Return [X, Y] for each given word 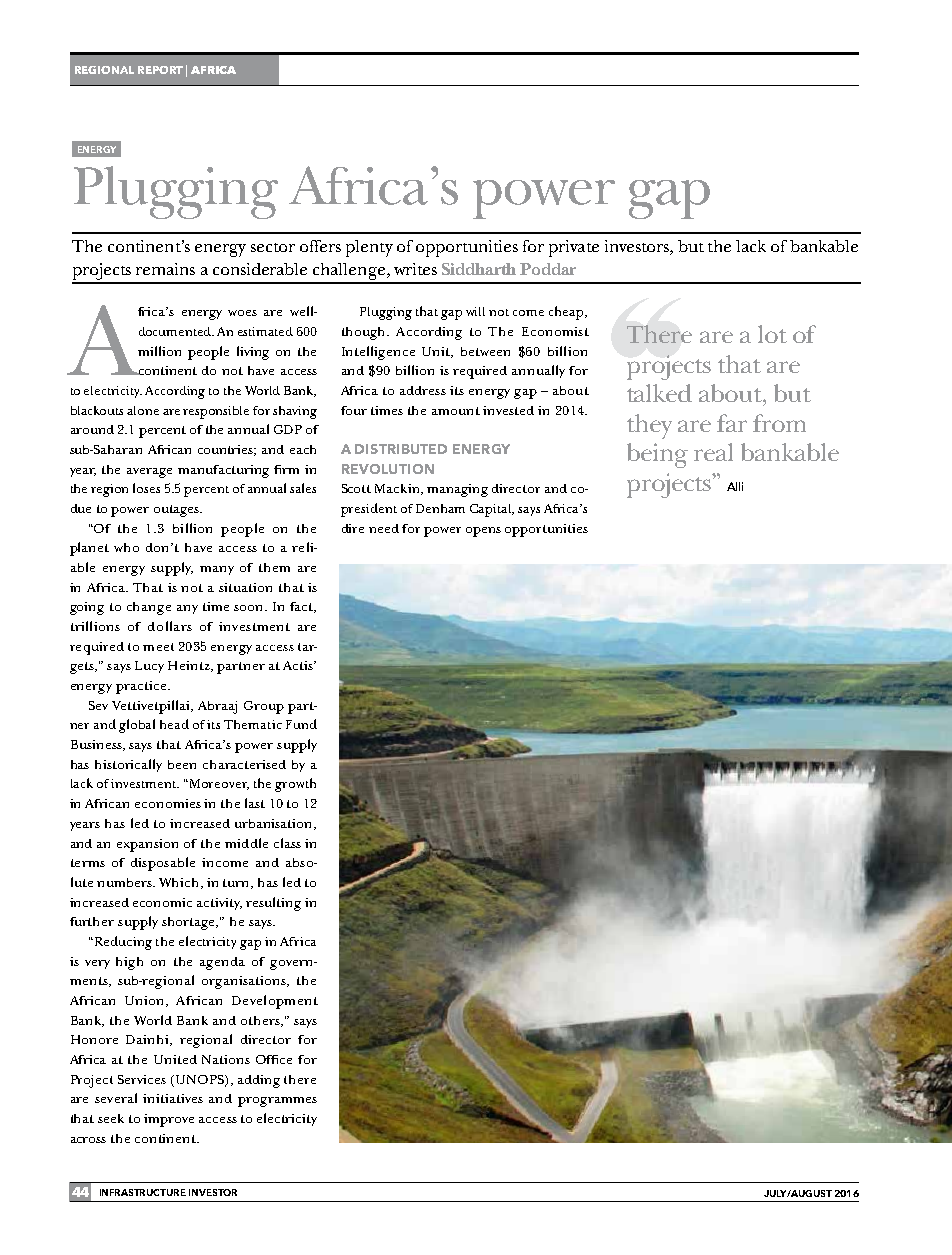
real [713, 452]
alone [143, 410]
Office [274, 1059]
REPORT [160, 70]
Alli [735, 486]
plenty [369, 248]
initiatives [173, 1098]
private [574, 248]
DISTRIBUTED [401, 449]
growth [295, 785]
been [182, 764]
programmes [277, 1102]
